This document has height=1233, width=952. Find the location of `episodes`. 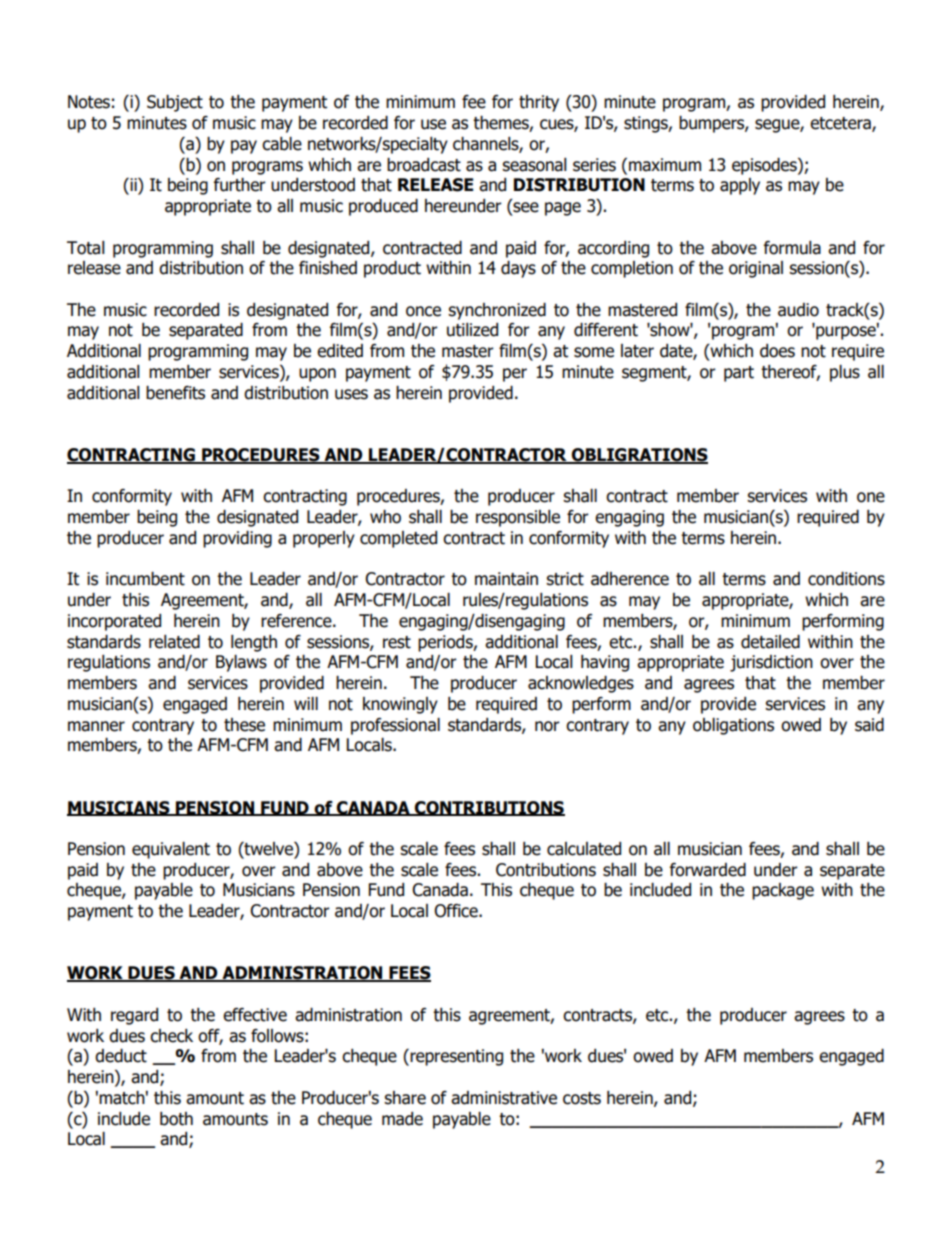

episodes is located at coordinates (765, 166).
